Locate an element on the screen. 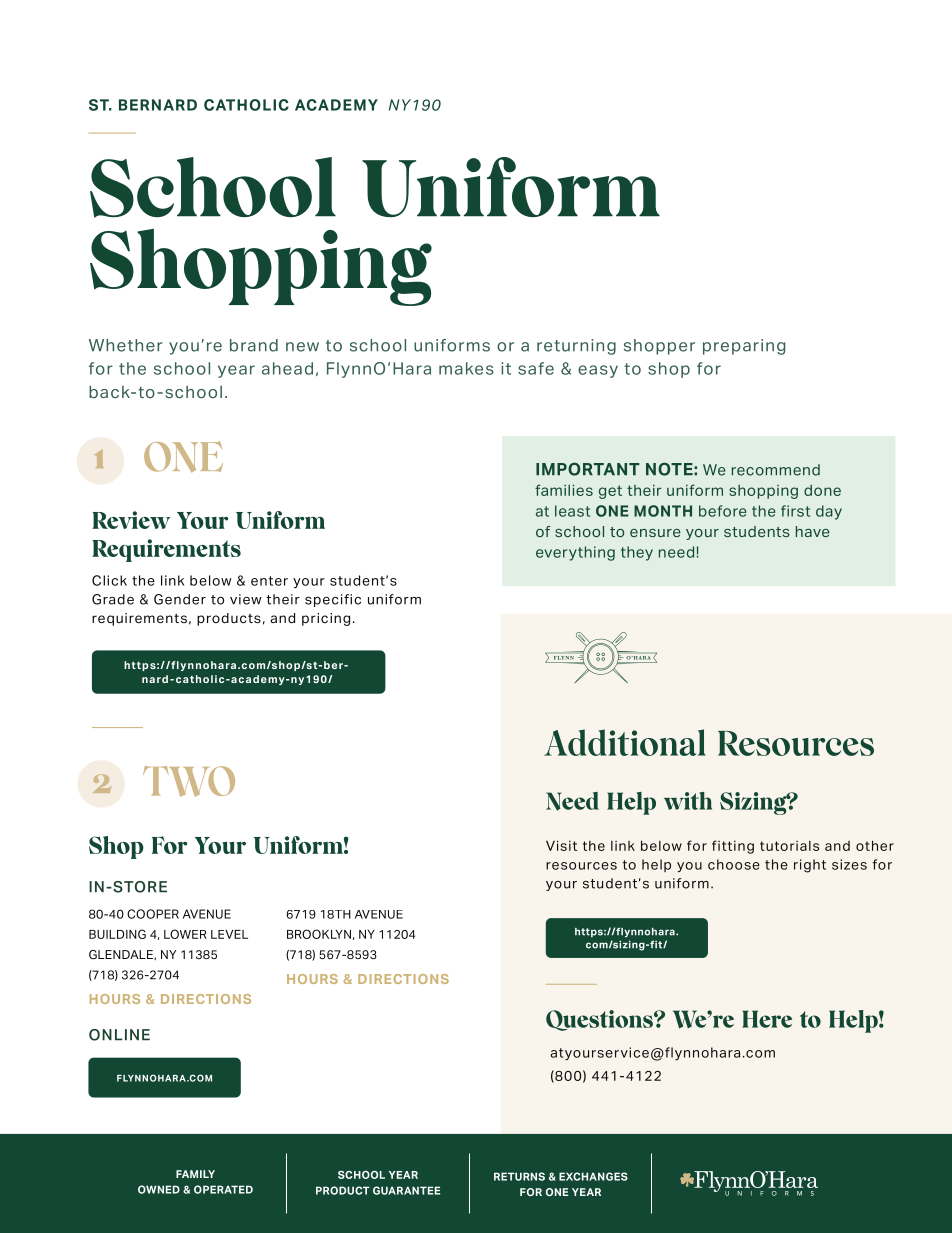  Gender is located at coordinates (180, 599).
